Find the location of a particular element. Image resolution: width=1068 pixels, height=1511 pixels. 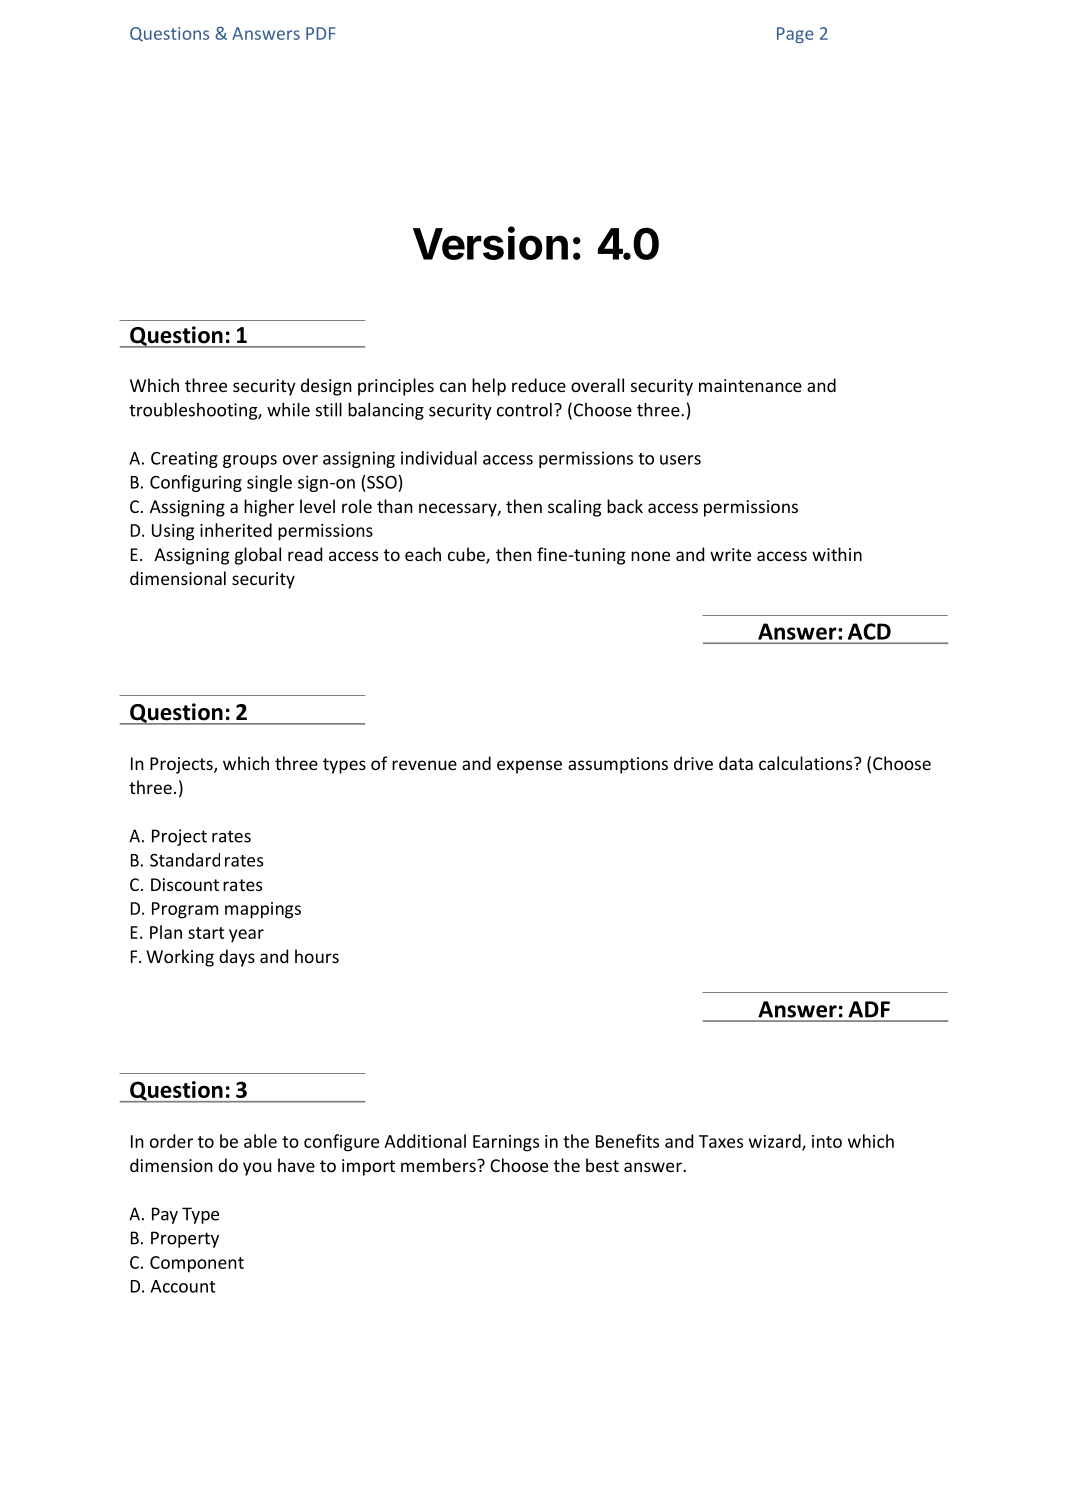

calculations is located at coordinates (807, 763).
